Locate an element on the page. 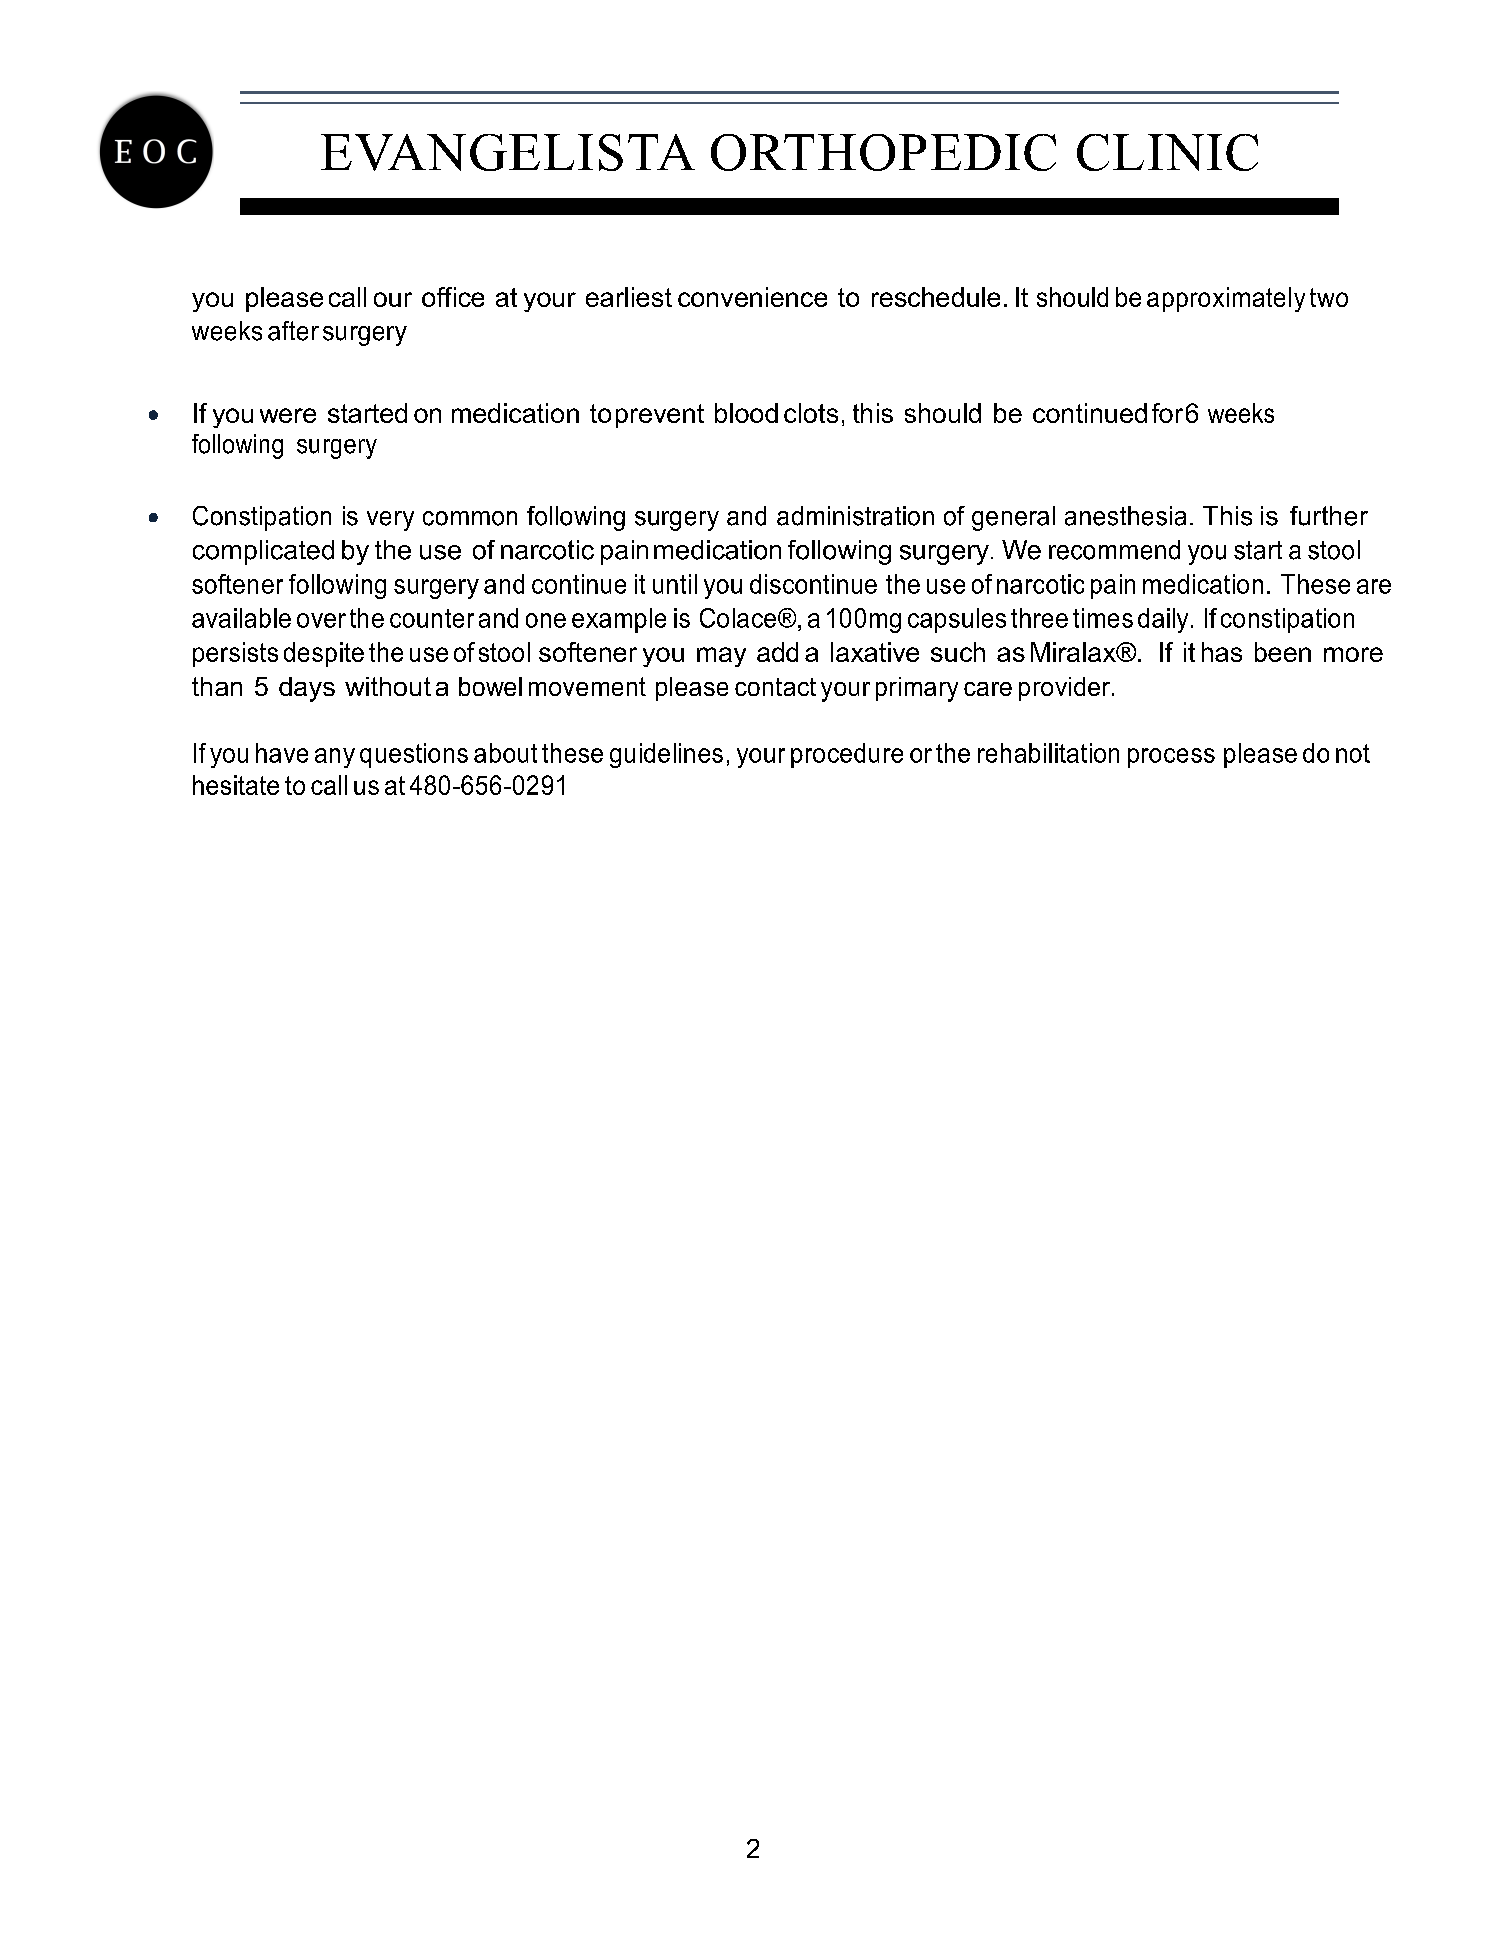 This document has height=1943, width=1502. EVANGELISTA is located at coordinates (508, 152).
